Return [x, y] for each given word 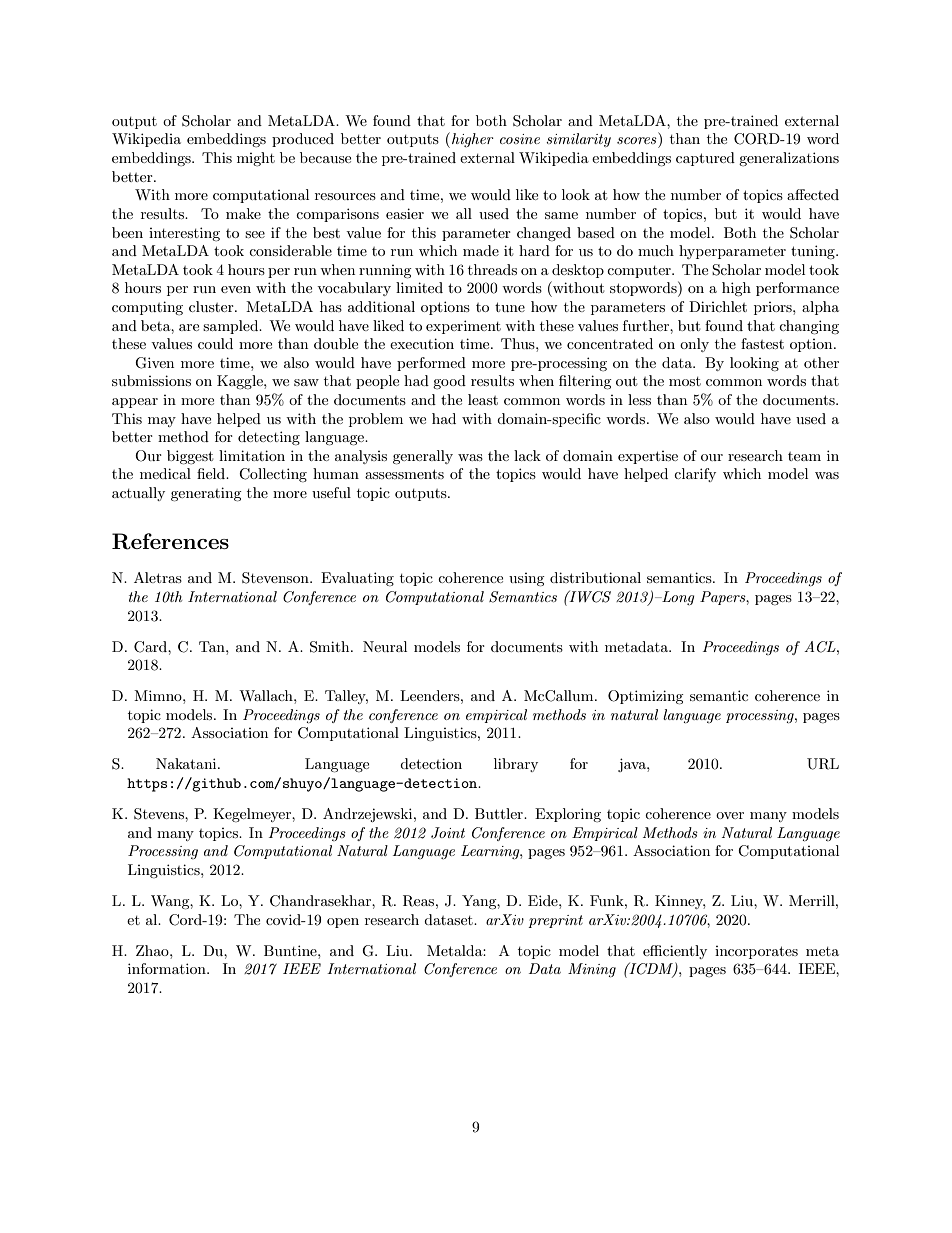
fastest [762, 343]
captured [705, 159]
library [516, 765]
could [215, 343]
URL [823, 764]
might [256, 159]
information [168, 968]
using [527, 579]
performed [431, 364]
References [170, 541]
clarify [695, 475]
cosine [520, 139]
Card [151, 647]
